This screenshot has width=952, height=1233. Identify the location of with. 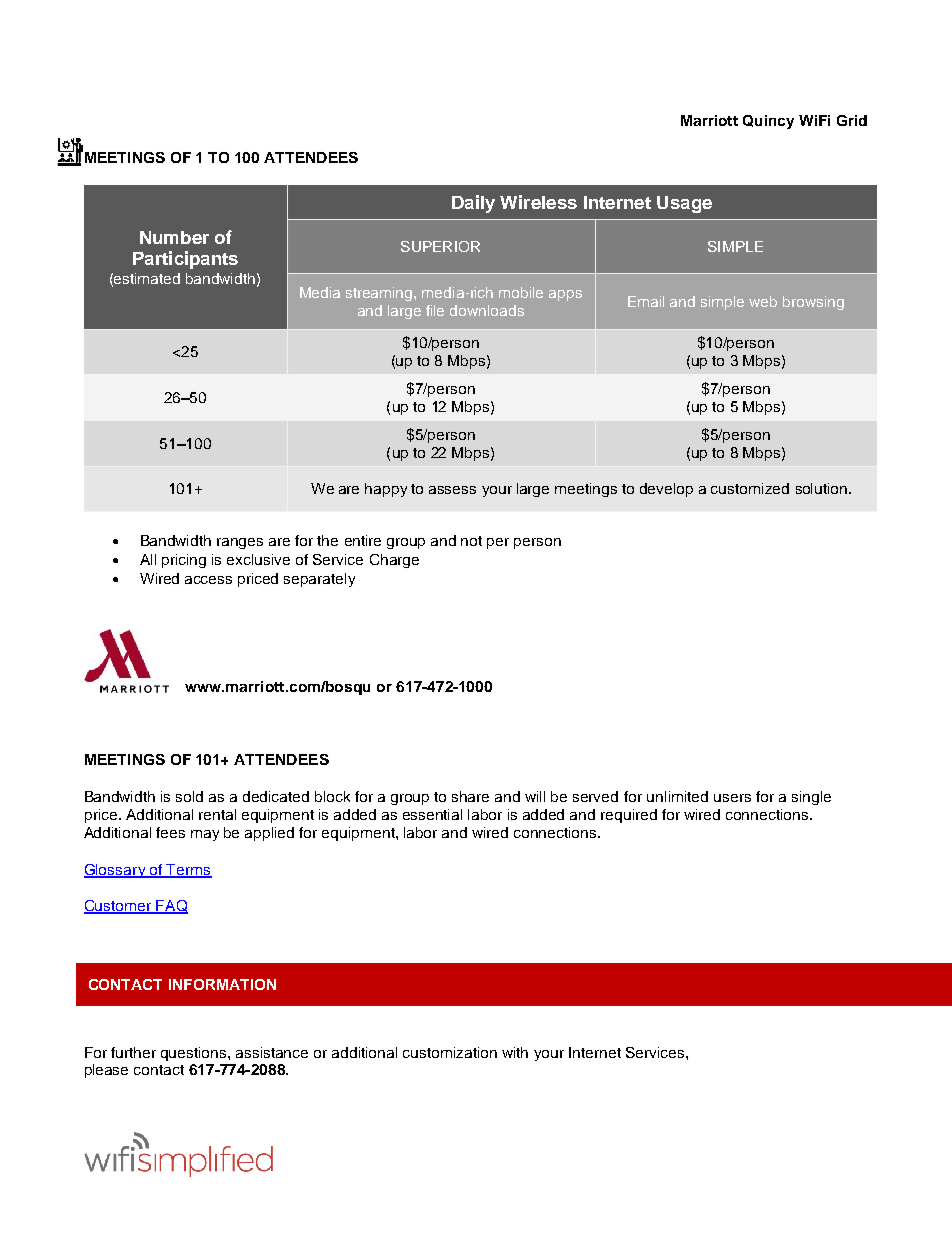
(515, 1052).
